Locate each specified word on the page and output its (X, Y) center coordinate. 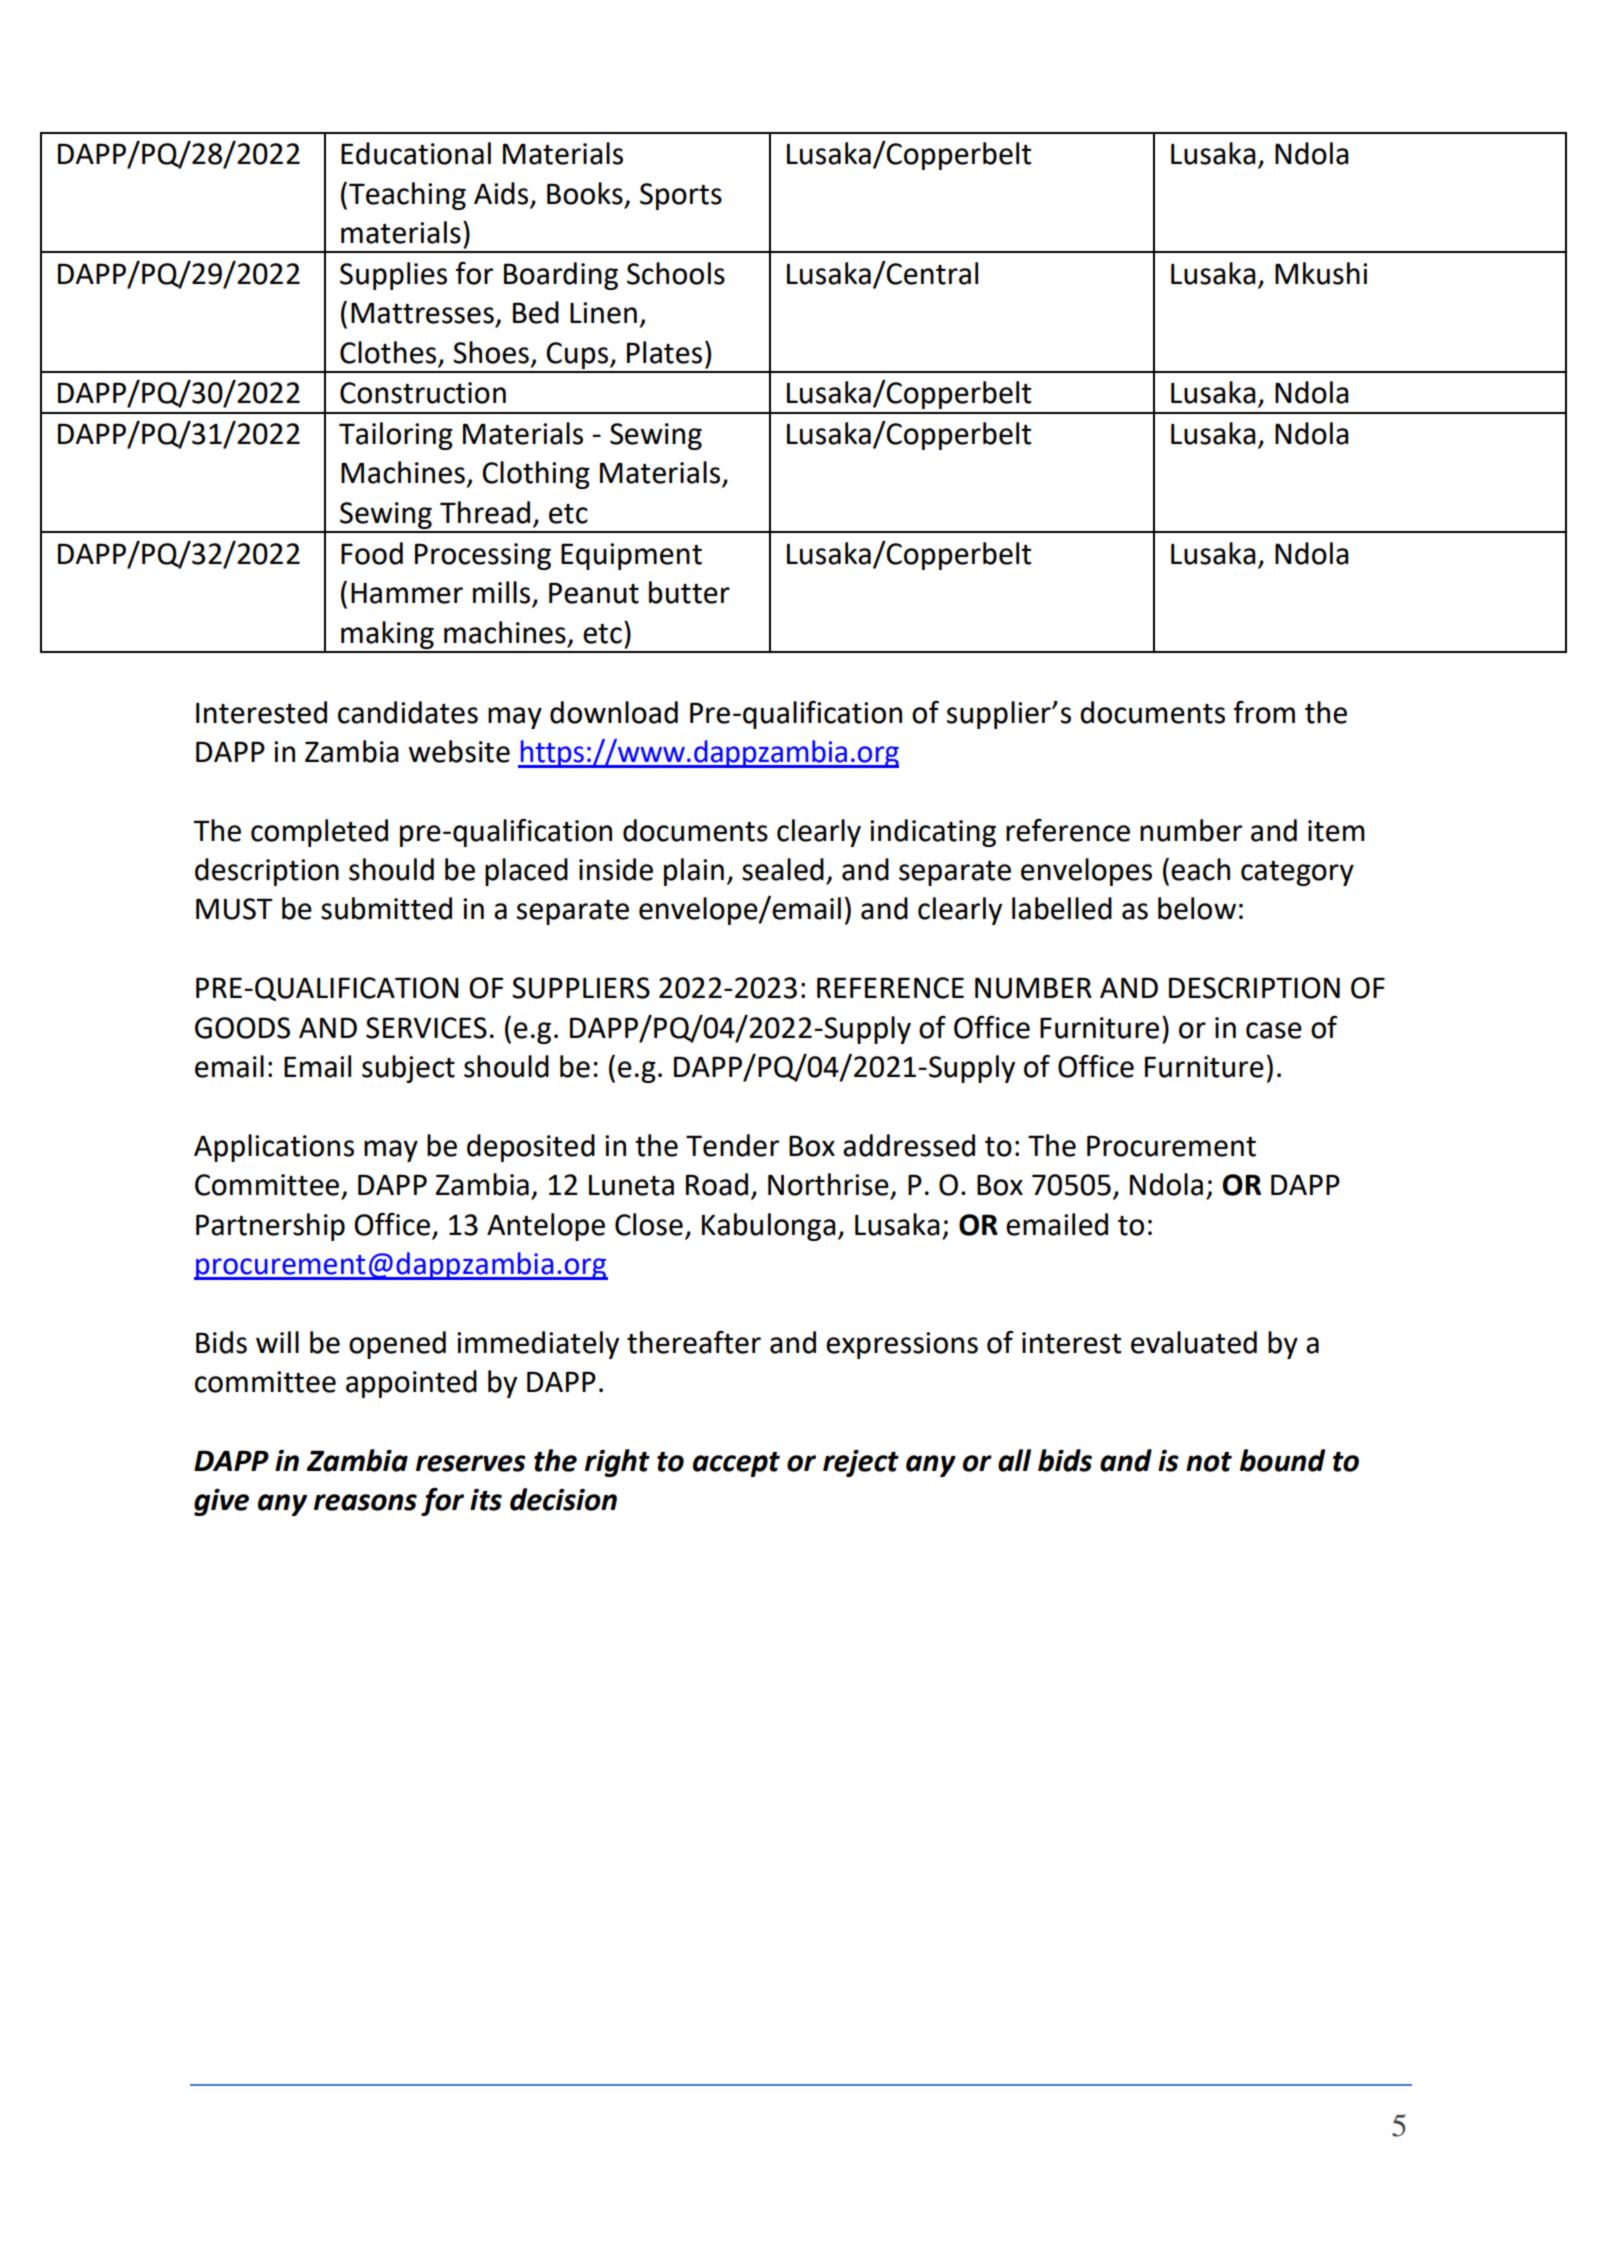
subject (408, 1069)
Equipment (631, 556)
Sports (681, 196)
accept (736, 1464)
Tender (732, 1145)
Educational (416, 153)
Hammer (407, 593)
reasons (365, 1502)
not (1209, 1462)
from (1264, 712)
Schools (676, 273)
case (1274, 1030)
